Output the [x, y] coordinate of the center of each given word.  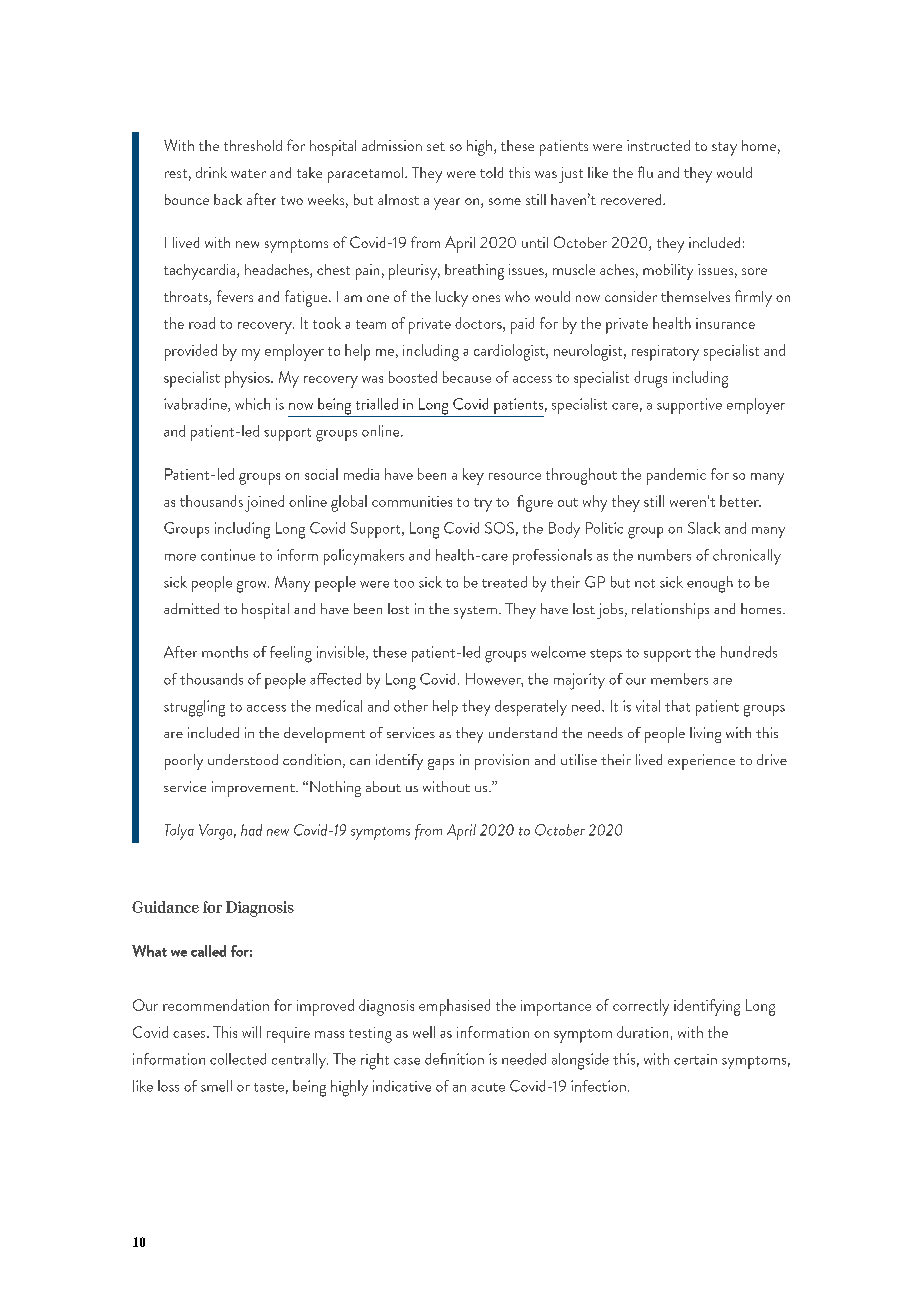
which [252, 404]
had [251, 830]
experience [701, 762]
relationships [670, 611]
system [475, 612]
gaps [441, 764]
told [491, 172]
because [467, 377]
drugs [650, 379]
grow [253, 587]
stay [724, 149]
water [248, 173]
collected [238, 1059]
